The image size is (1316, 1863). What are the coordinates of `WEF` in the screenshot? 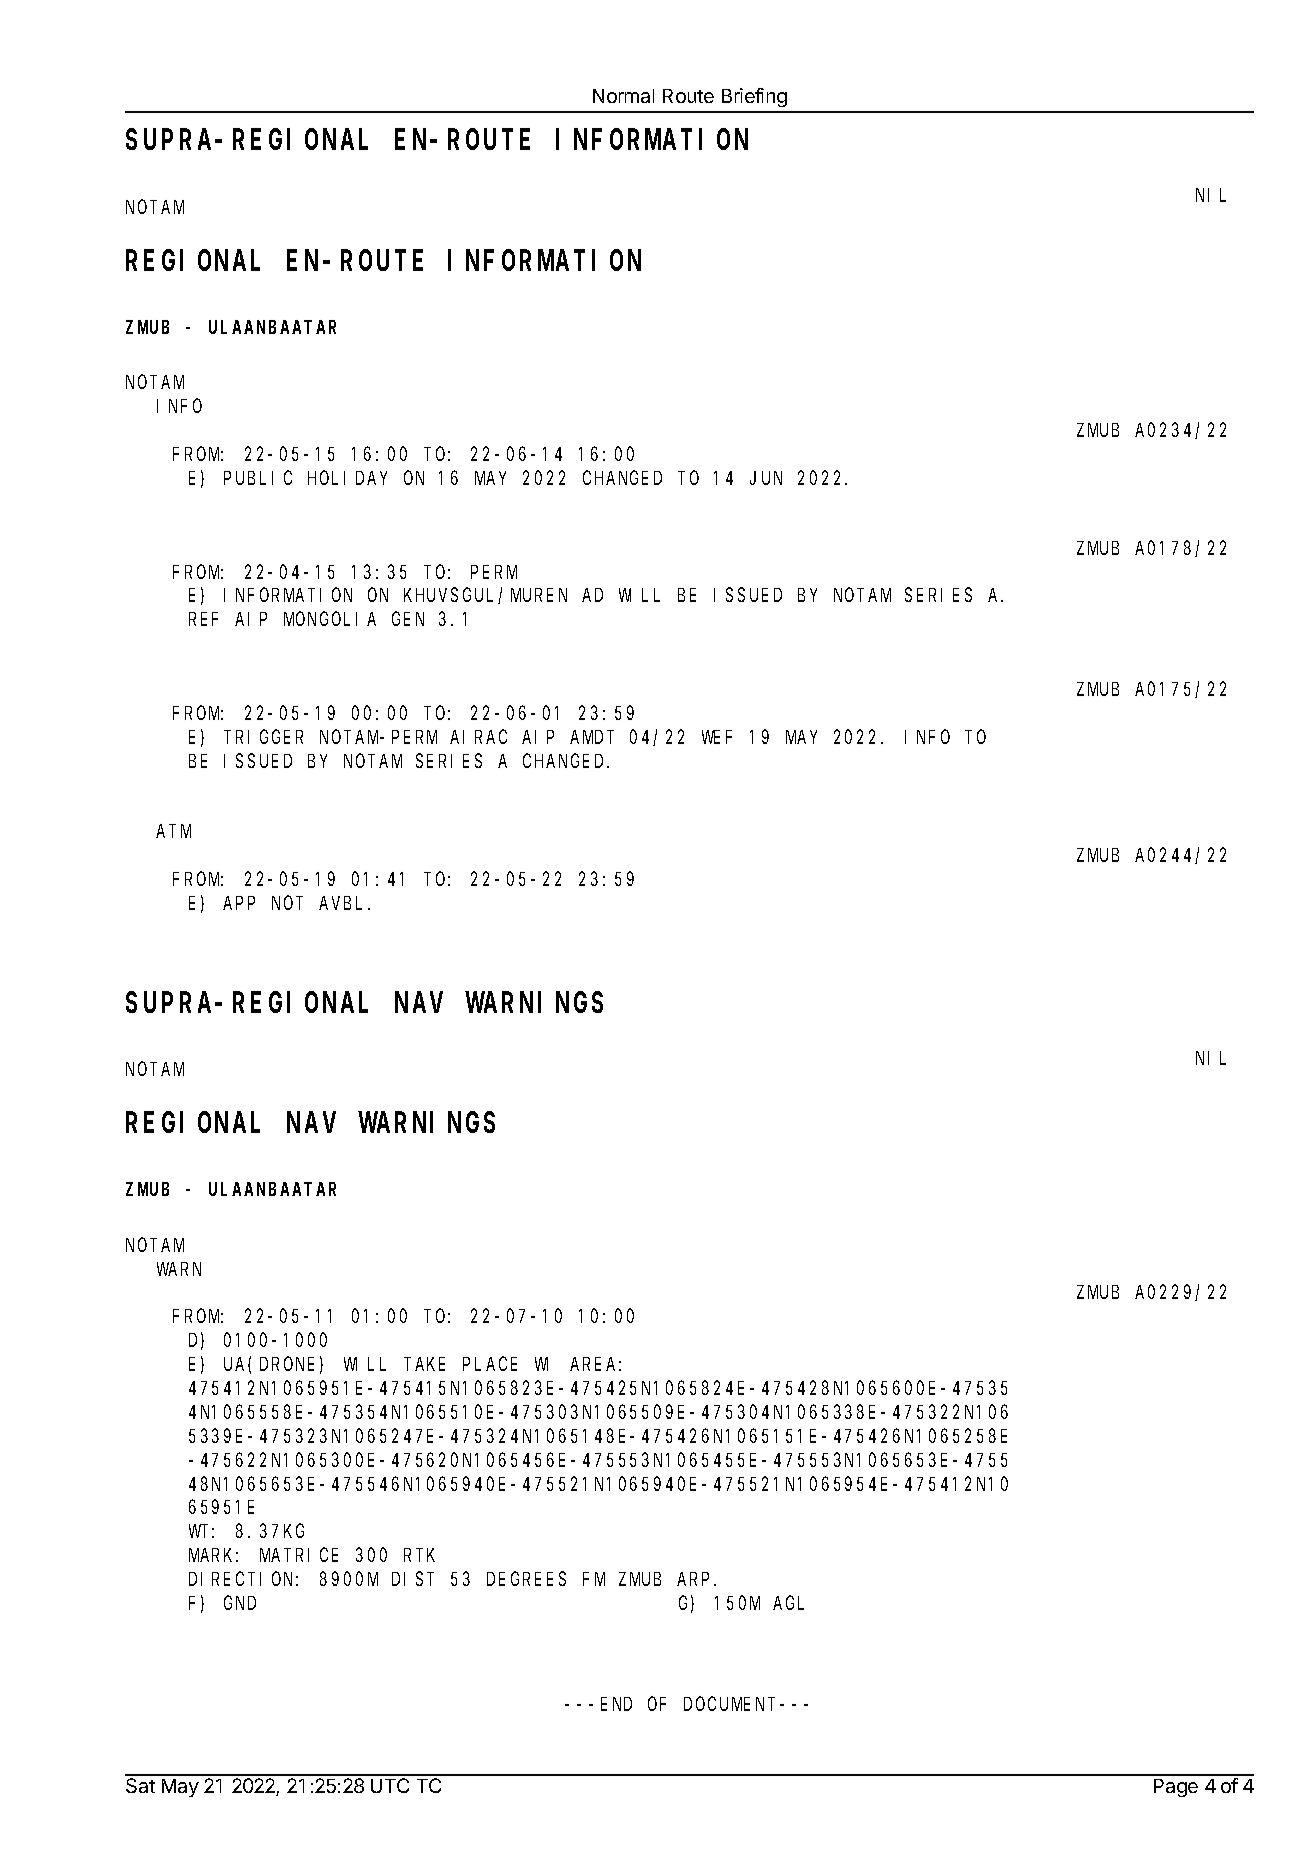 It's located at (717, 737).
